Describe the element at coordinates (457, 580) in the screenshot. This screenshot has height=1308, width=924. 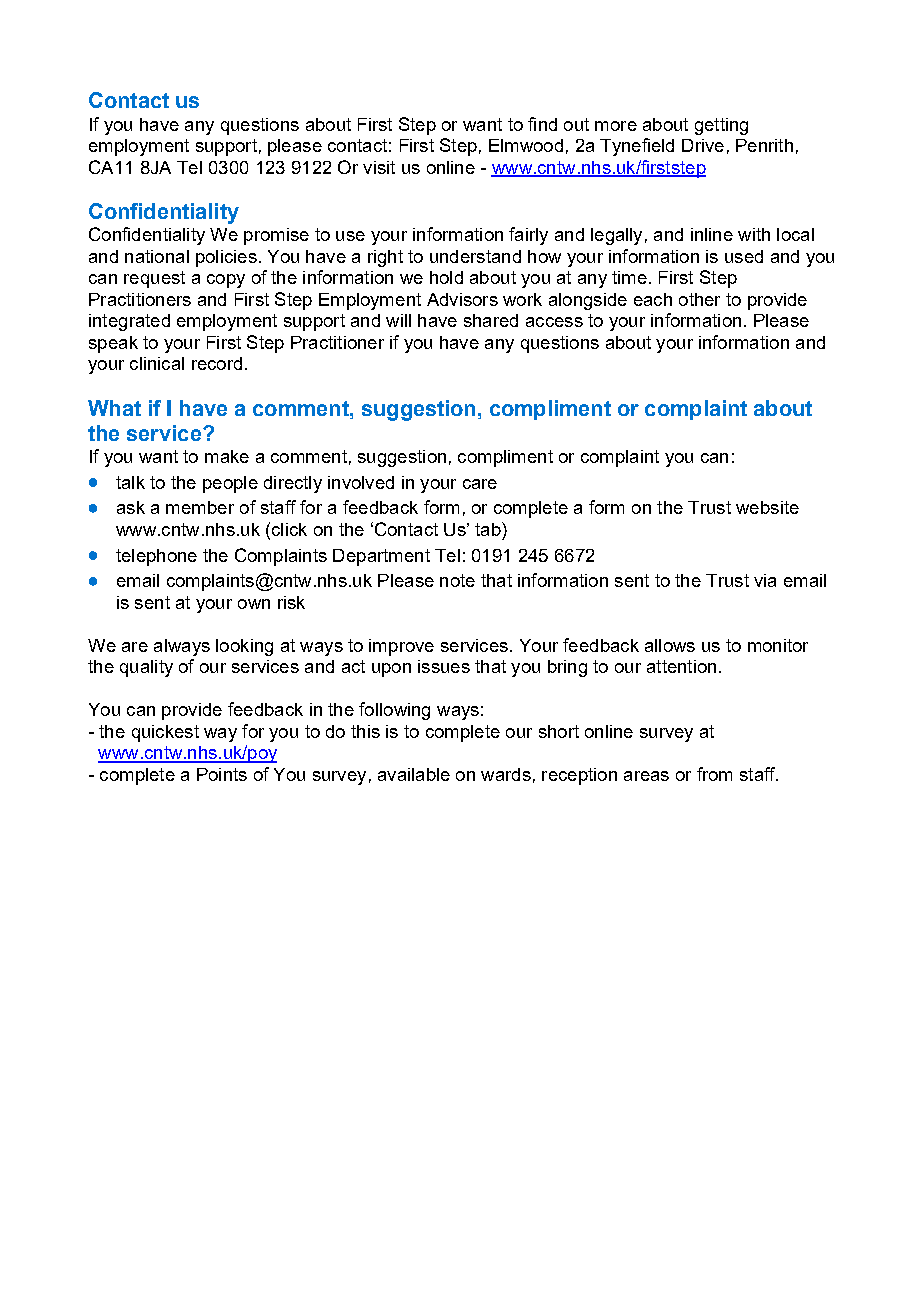
I see `note` at that location.
